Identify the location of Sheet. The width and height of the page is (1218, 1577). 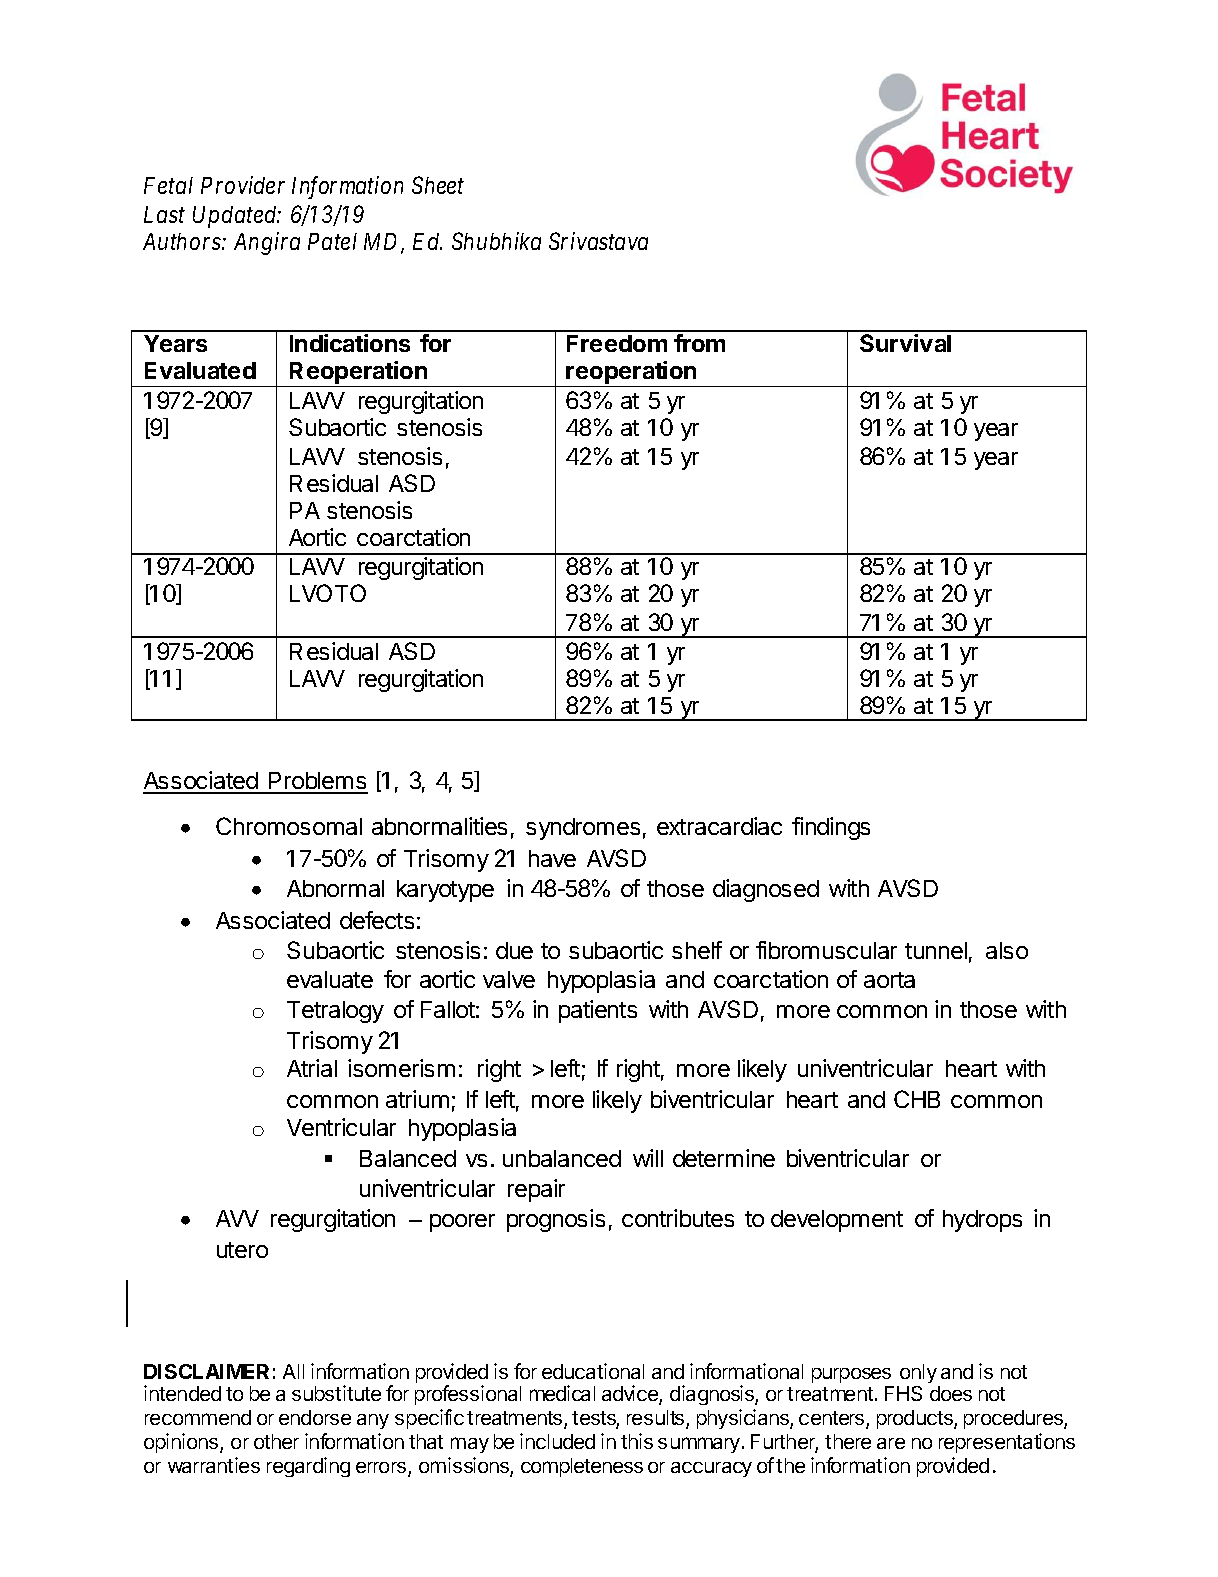
(438, 185).
